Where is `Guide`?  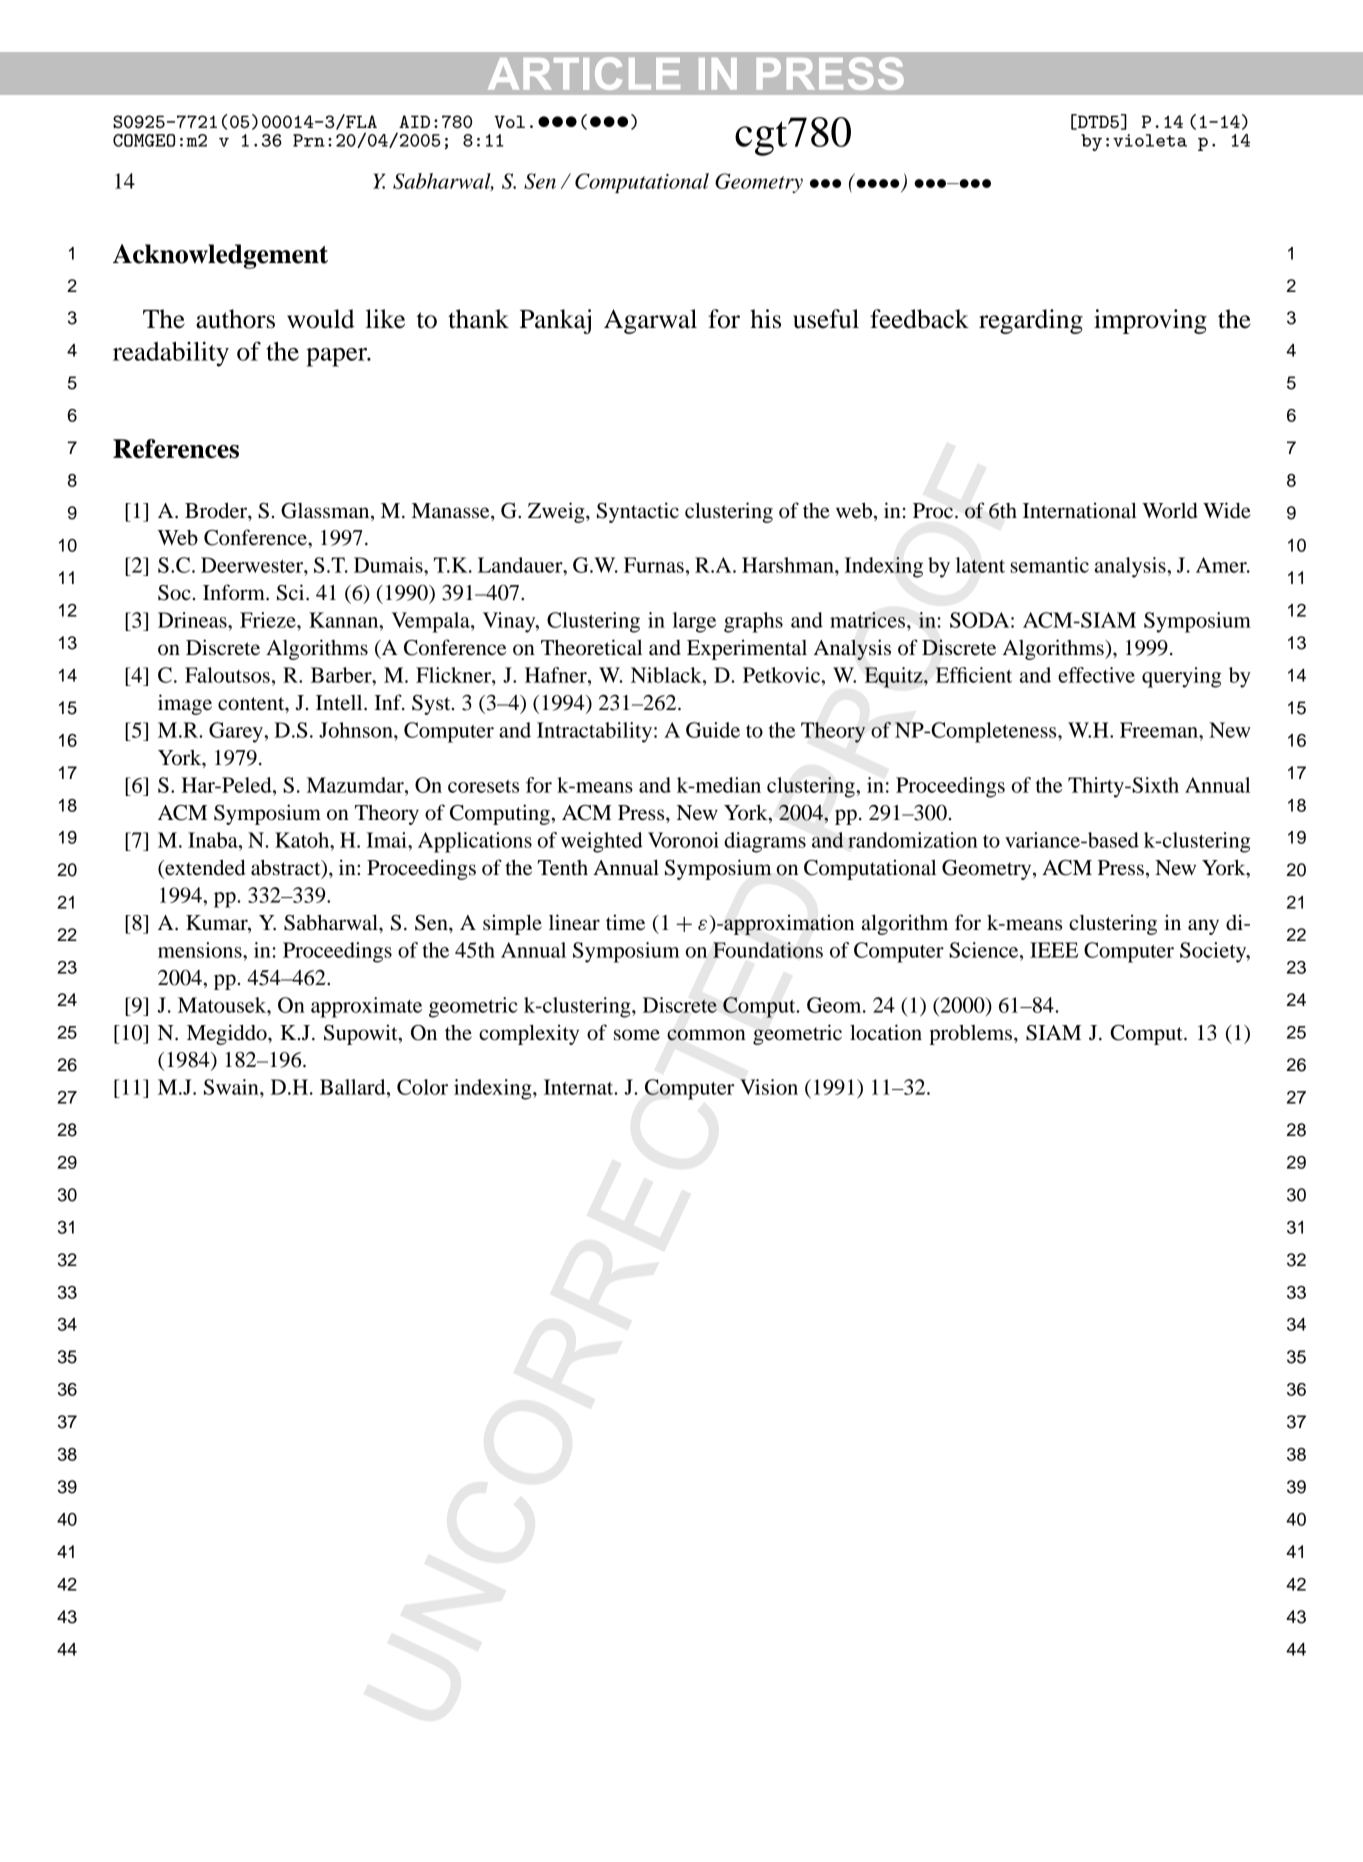 Guide is located at coordinates (713, 730).
